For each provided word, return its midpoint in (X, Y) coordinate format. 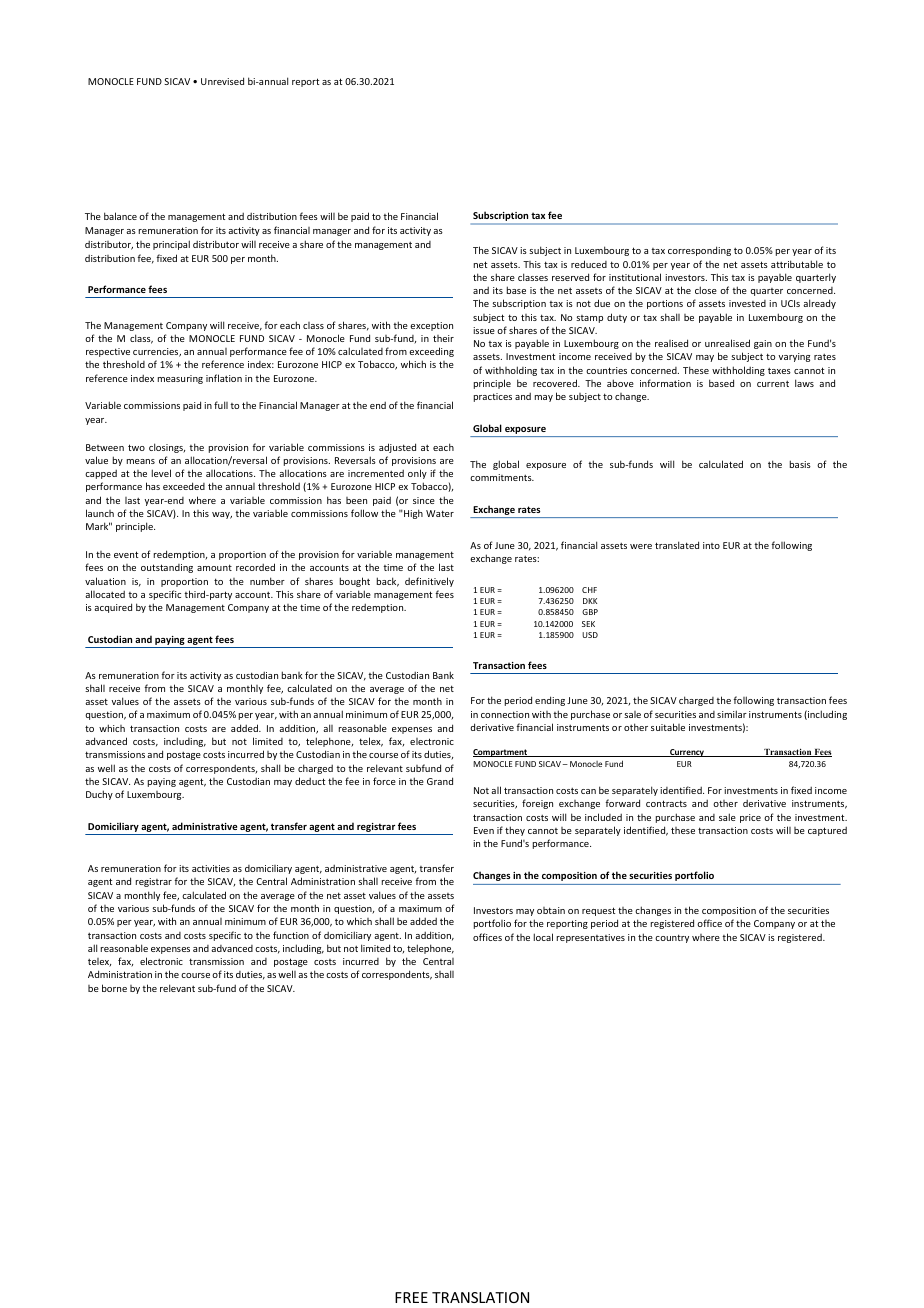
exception (431, 326)
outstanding (167, 568)
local (543, 937)
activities (211, 868)
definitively (429, 582)
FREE (411, 1297)
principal (171, 245)
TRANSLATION (480, 1297)
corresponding (699, 251)
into (711, 545)
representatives (591, 938)
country (672, 938)
